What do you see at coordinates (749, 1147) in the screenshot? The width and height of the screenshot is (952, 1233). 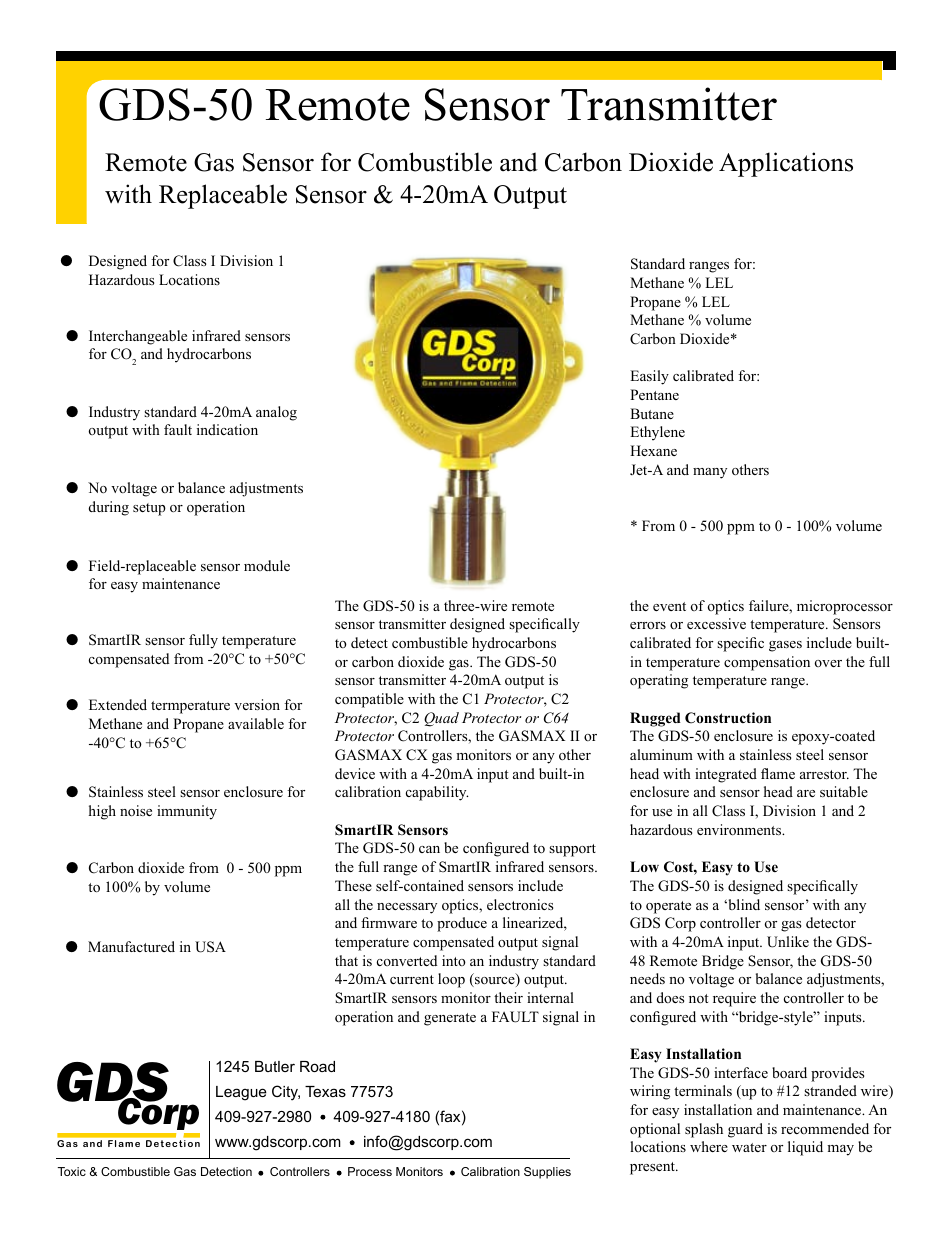 I see `water` at bounding box center [749, 1147].
